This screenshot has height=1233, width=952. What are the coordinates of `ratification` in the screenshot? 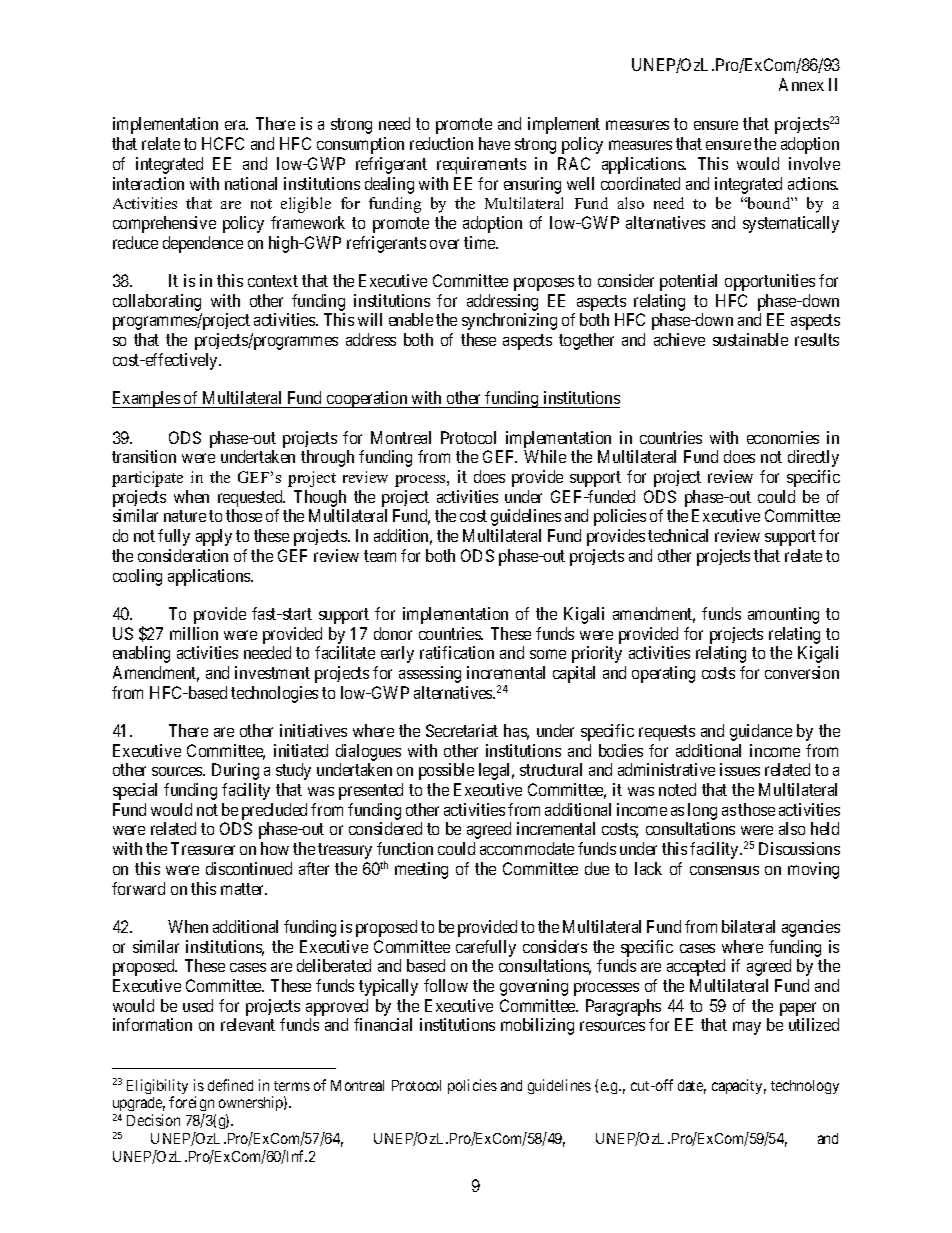 It's located at (457, 652).
